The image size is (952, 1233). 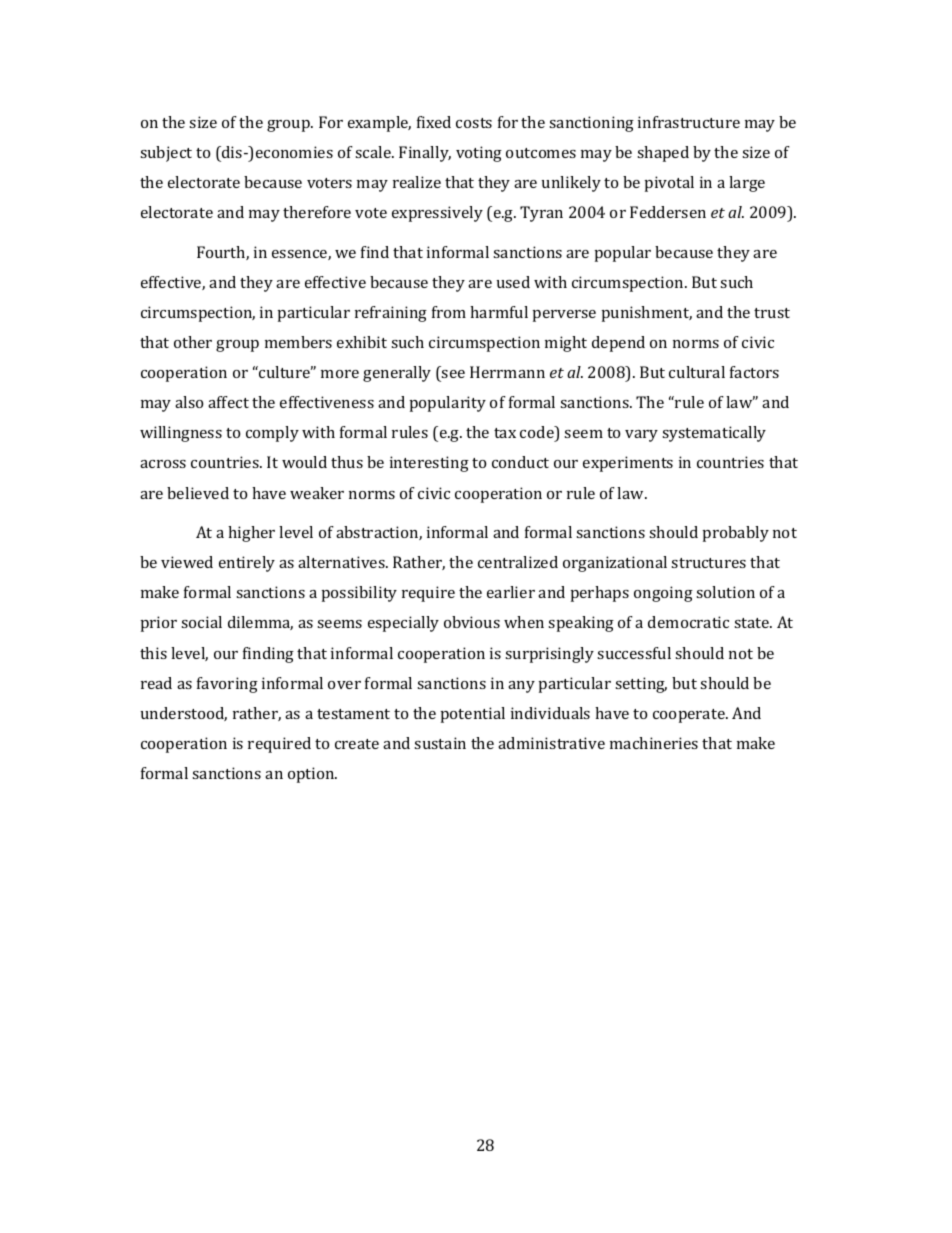 What do you see at coordinates (193, 342) in the screenshot?
I see `other` at bounding box center [193, 342].
